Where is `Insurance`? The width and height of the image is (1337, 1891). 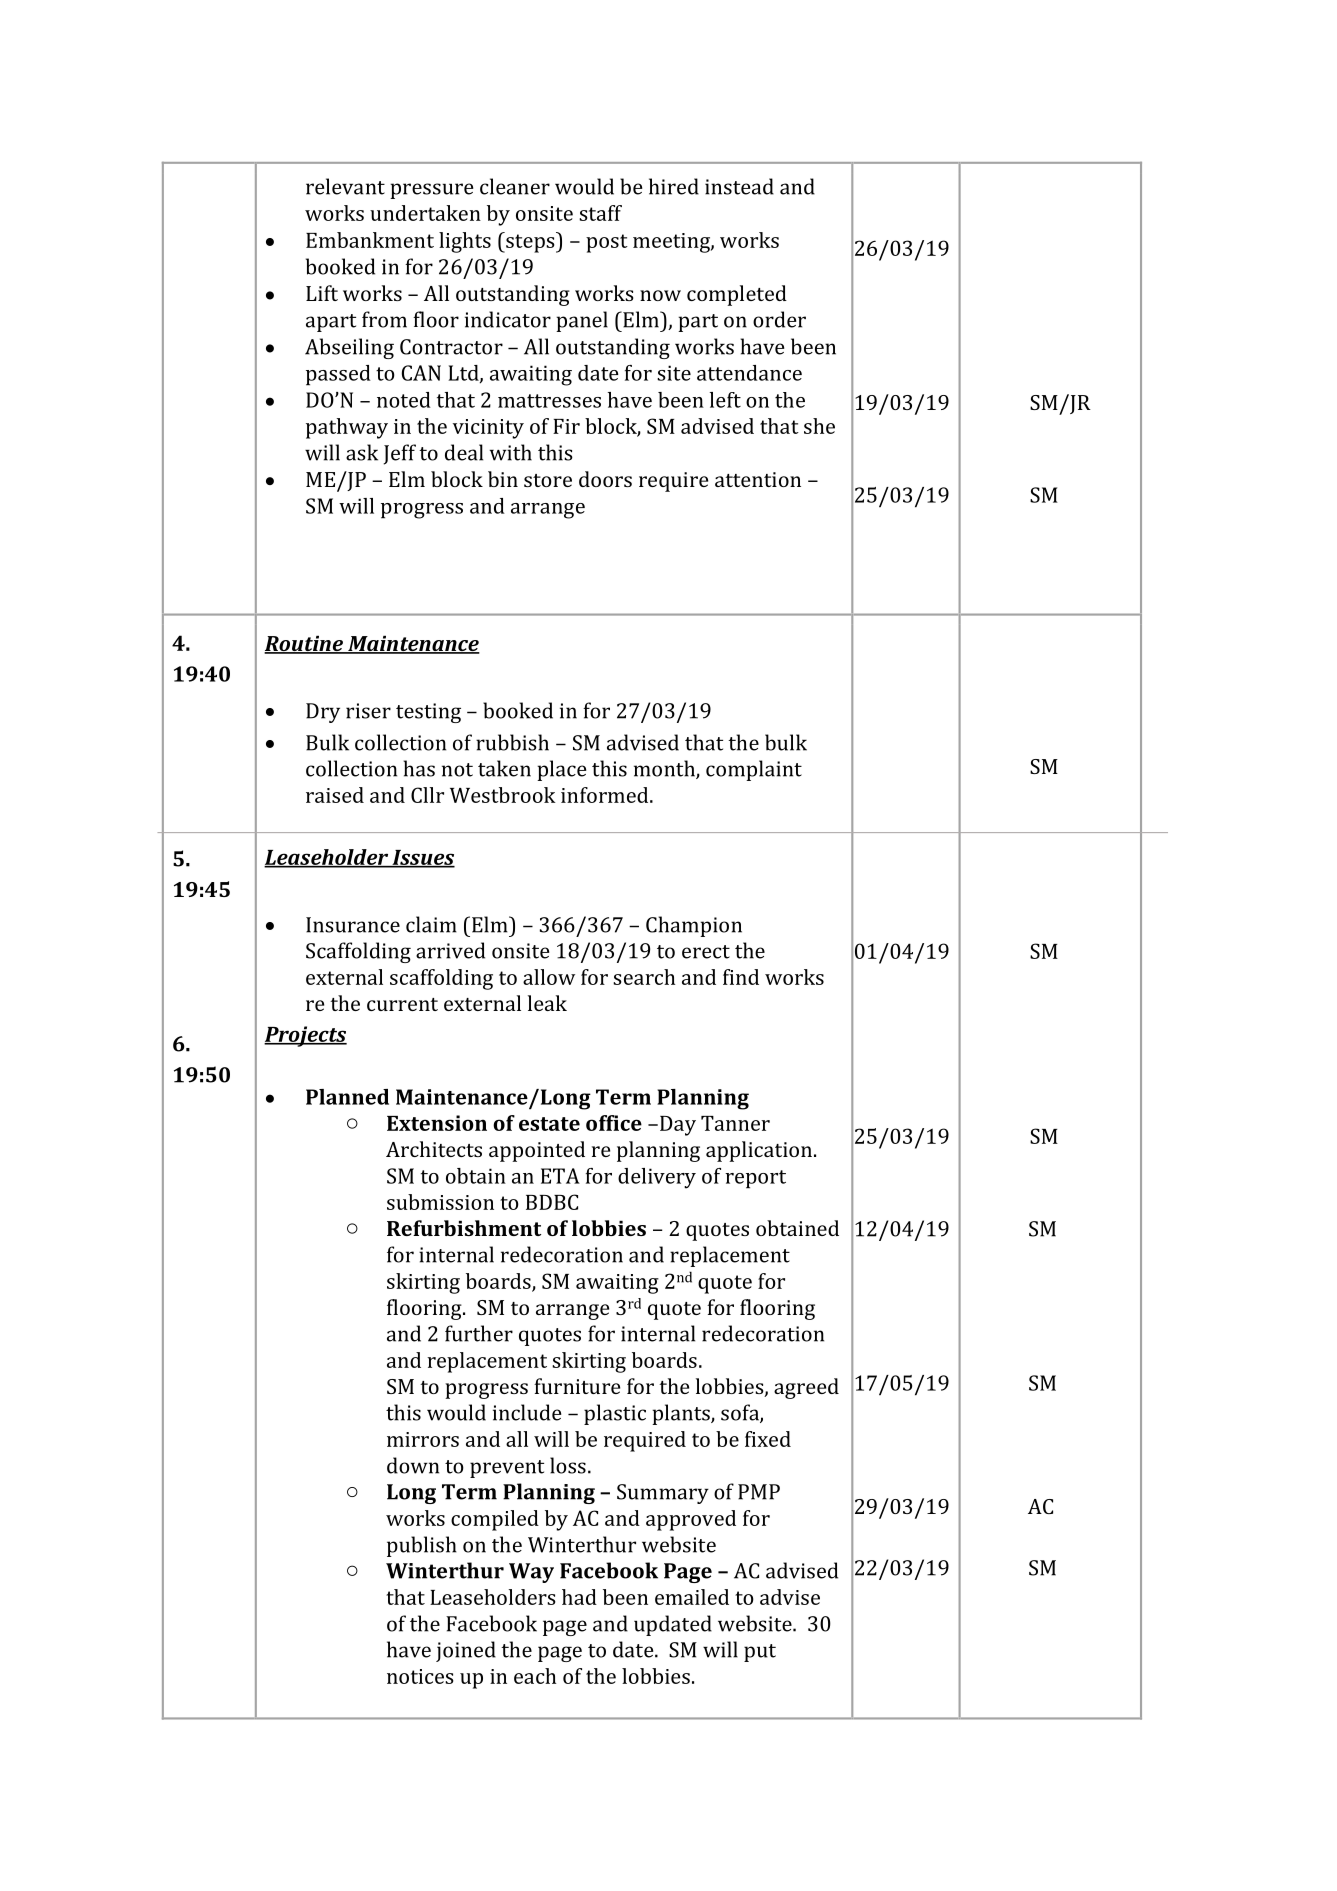
Insurance is located at coordinates (353, 925).
